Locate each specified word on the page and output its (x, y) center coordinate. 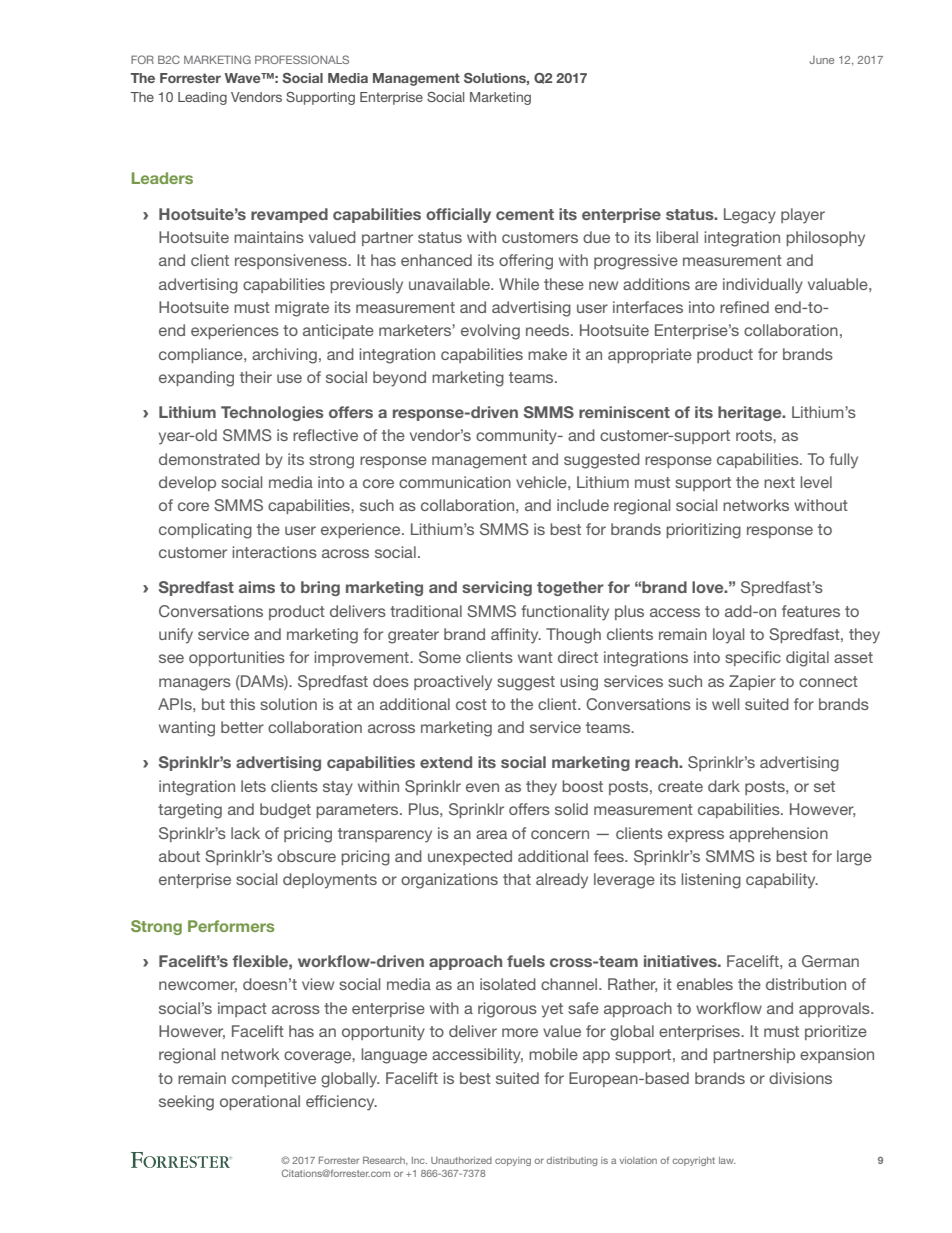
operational (260, 1102)
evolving (490, 332)
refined (744, 307)
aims (257, 587)
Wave (244, 78)
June (821, 60)
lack (245, 833)
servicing (497, 588)
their (256, 377)
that (517, 879)
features (811, 611)
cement (525, 214)
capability (782, 881)
